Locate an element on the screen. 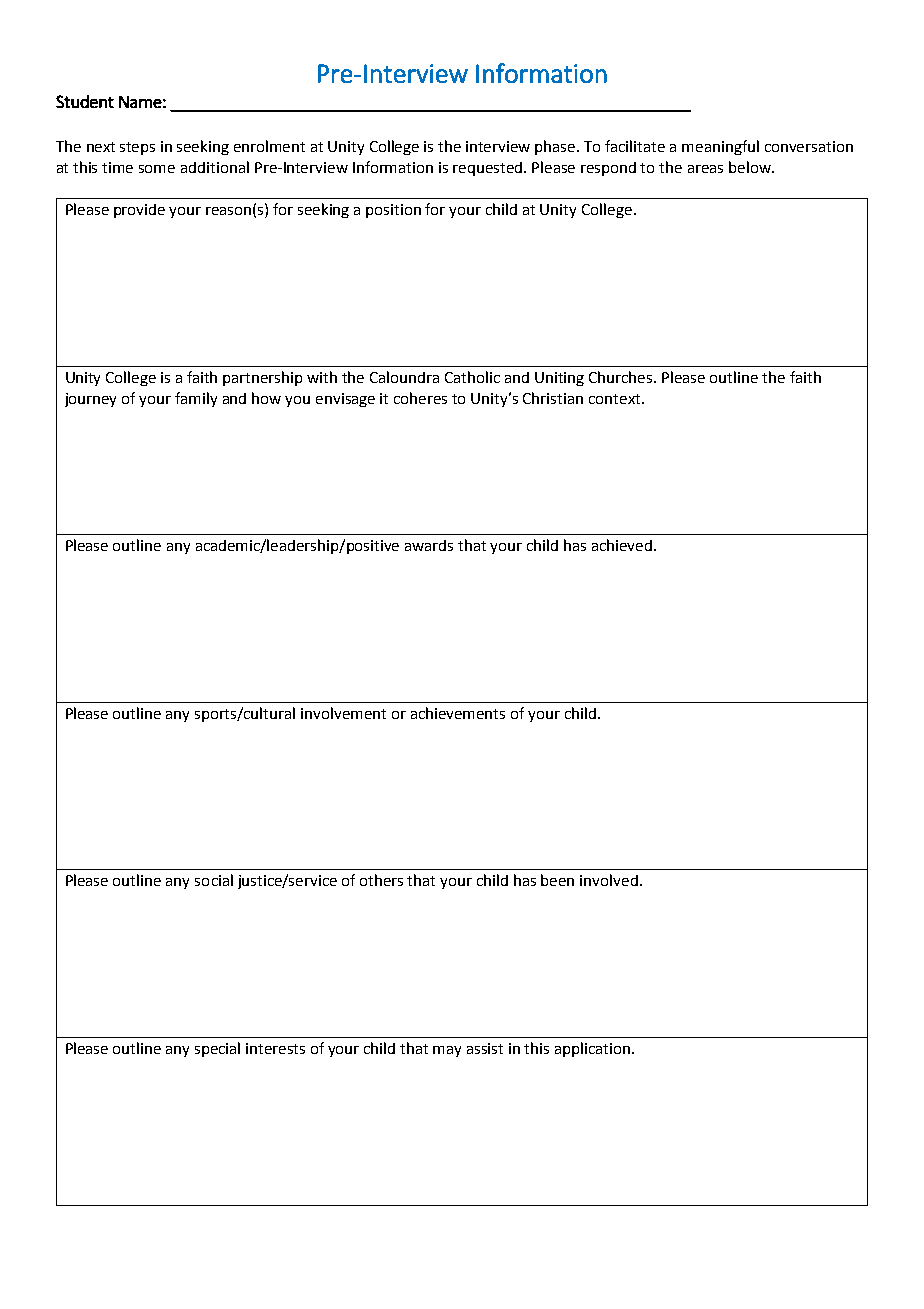 This screenshot has width=924, height=1309. steps is located at coordinates (137, 148).
